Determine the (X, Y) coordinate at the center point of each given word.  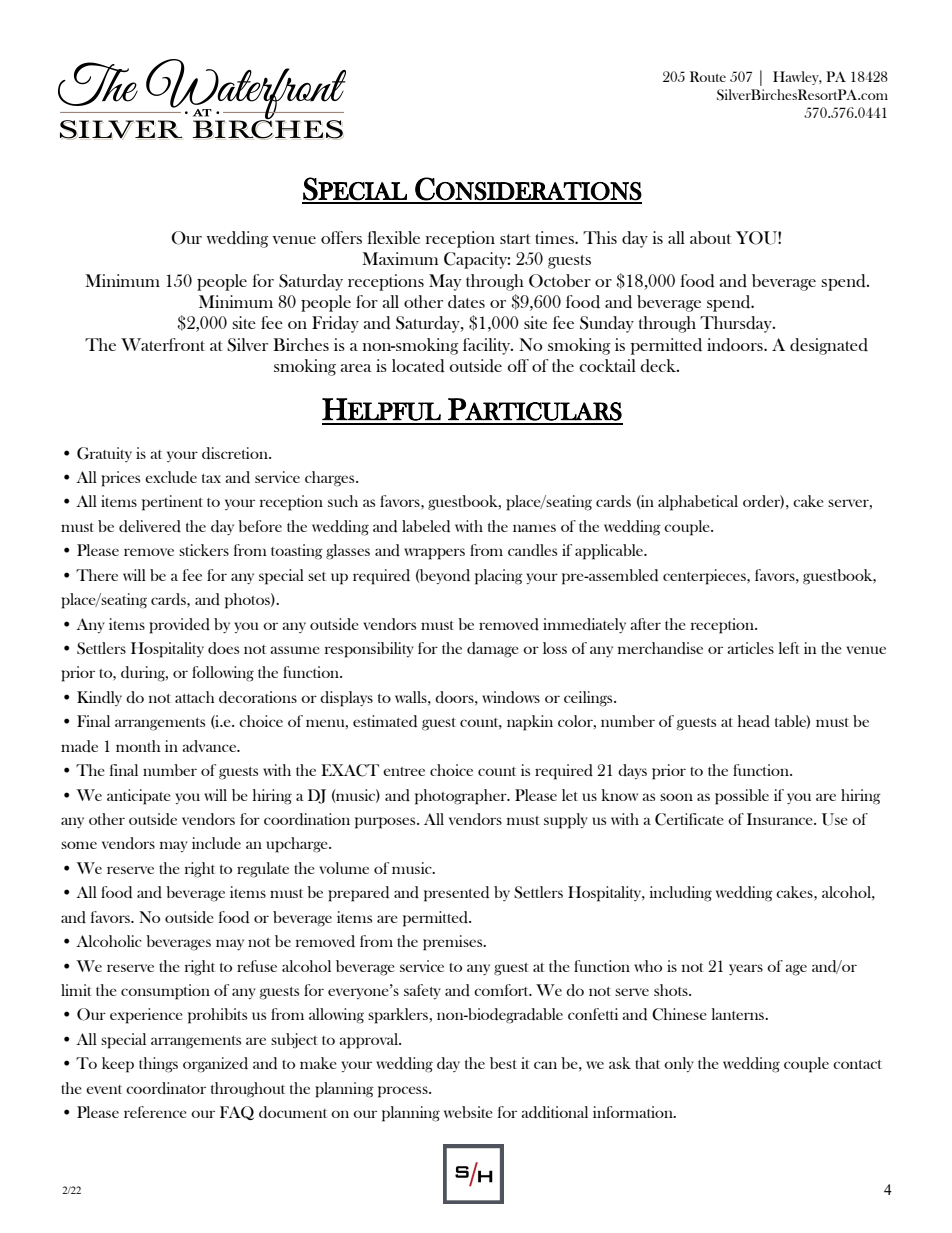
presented (456, 894)
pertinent (172, 503)
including (681, 894)
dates (466, 302)
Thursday (737, 324)
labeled (426, 526)
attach (195, 697)
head (754, 721)
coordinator (166, 1088)
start (515, 239)
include (216, 843)
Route (708, 76)
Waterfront (163, 344)
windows (511, 697)
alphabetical (698, 503)
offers (341, 237)
